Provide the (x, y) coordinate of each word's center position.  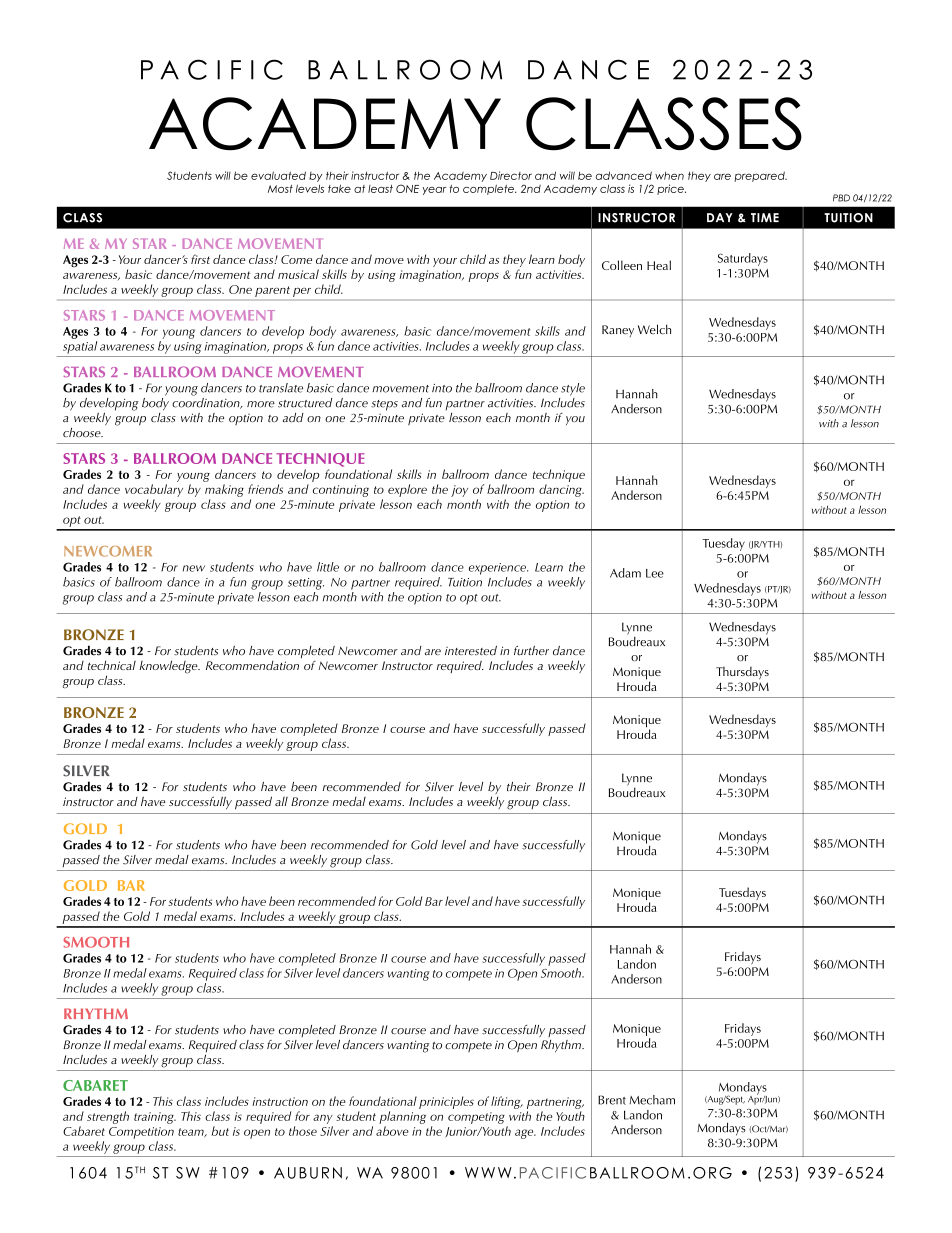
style (573, 389)
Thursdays (742, 673)
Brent (612, 1100)
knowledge (169, 667)
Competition (141, 1133)
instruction (280, 1101)
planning (402, 1117)
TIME (765, 217)
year (434, 191)
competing (476, 1118)
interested (471, 651)
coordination (207, 402)
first (200, 259)
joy (459, 491)
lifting (507, 1102)
